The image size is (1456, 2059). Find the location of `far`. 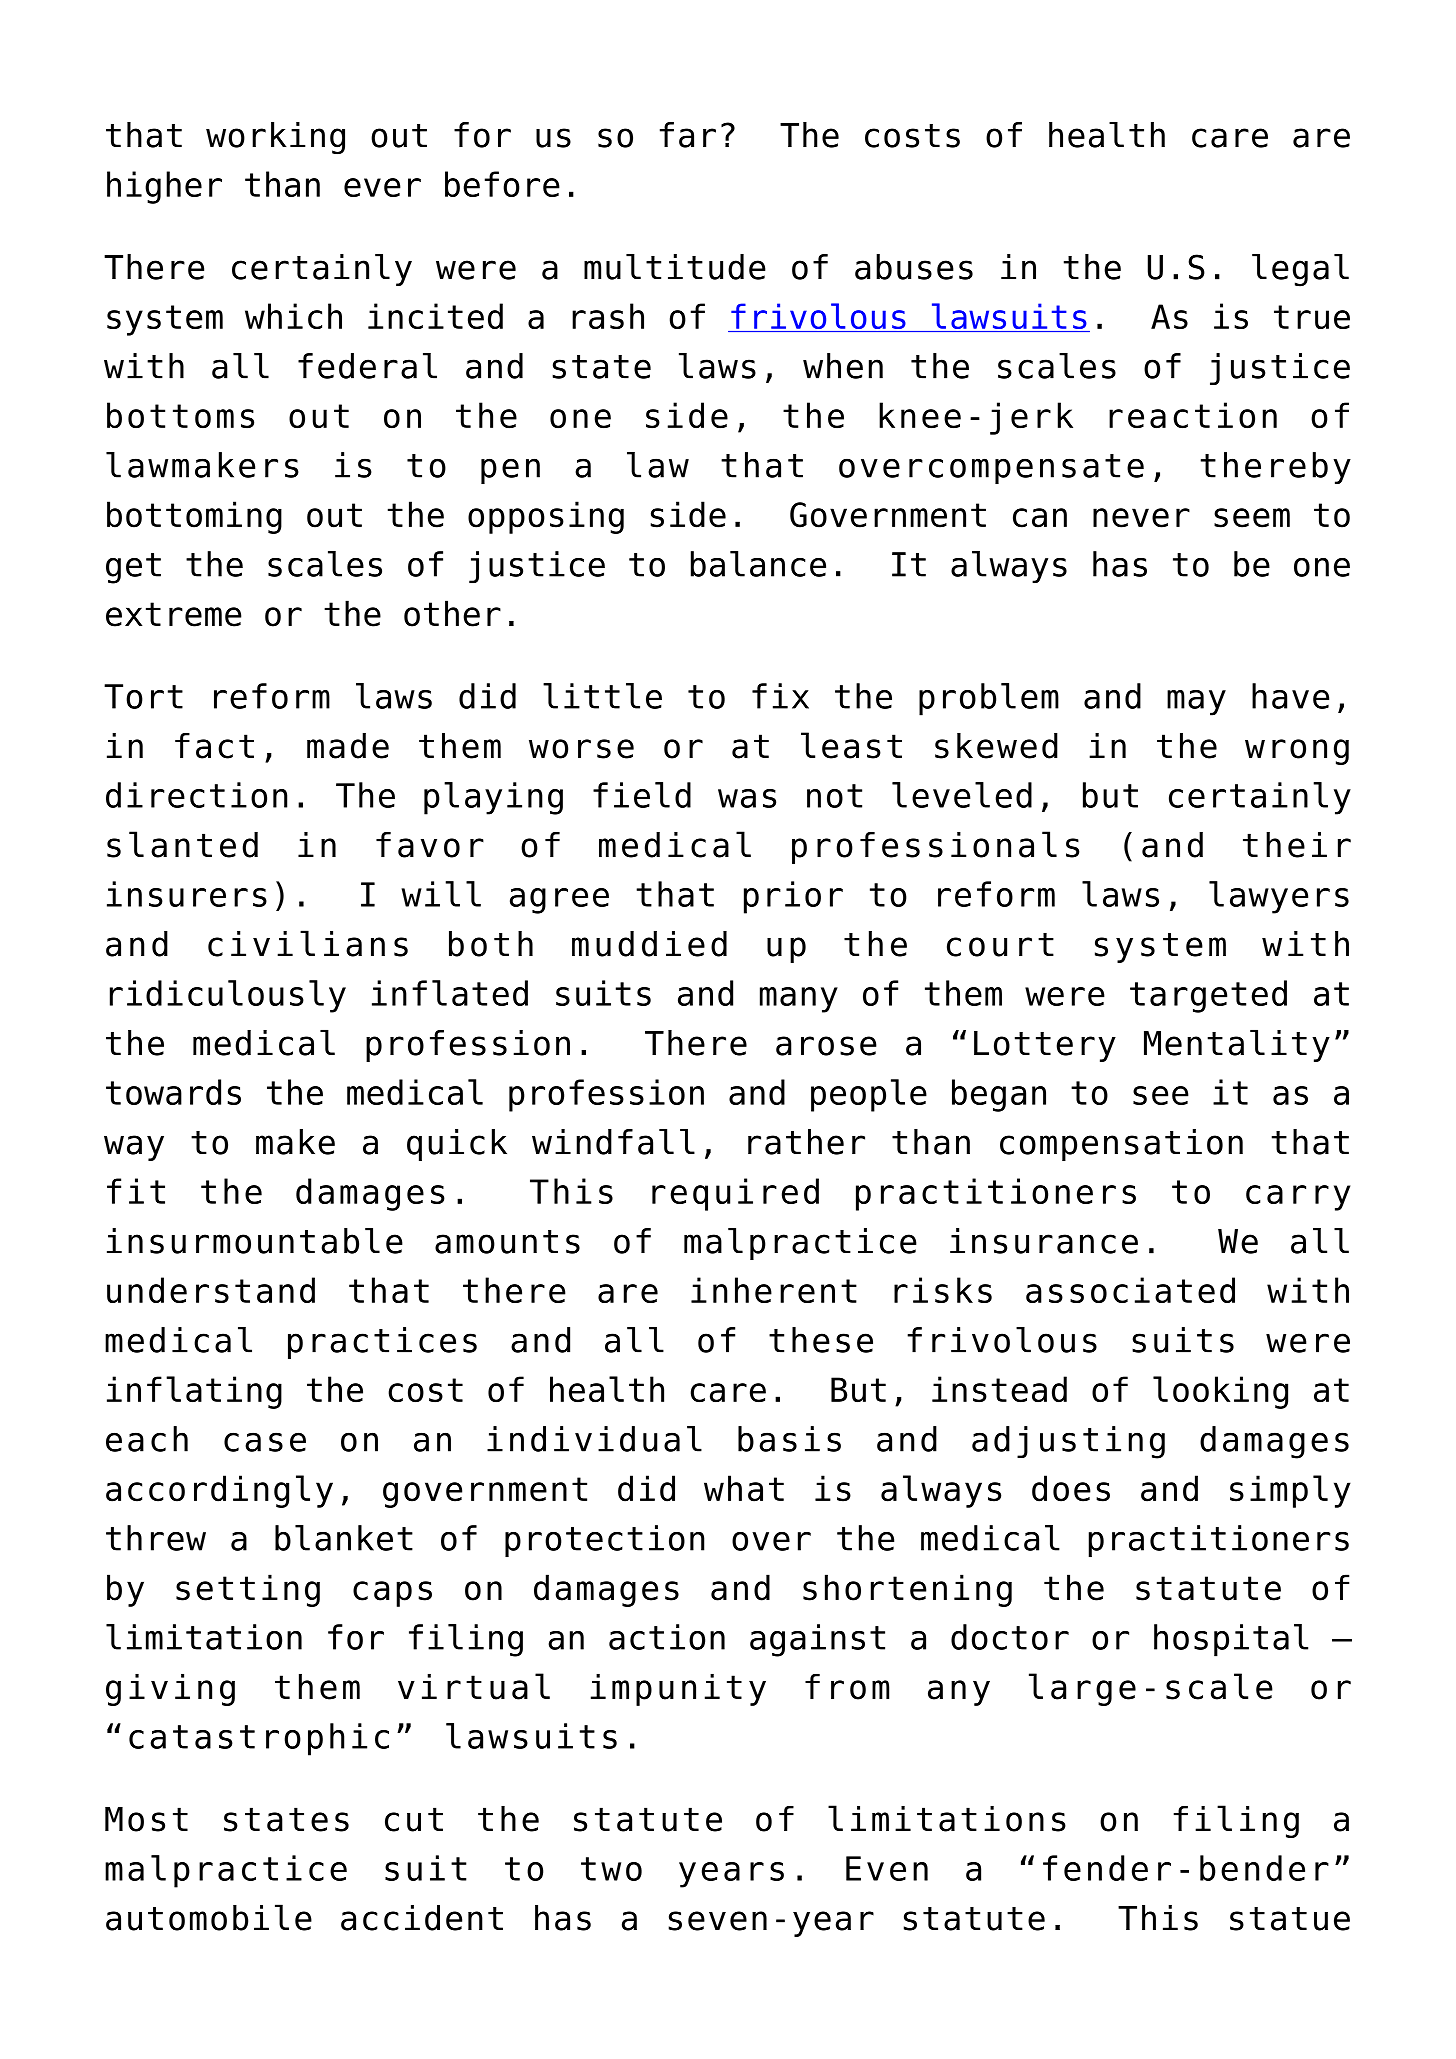

far is located at coordinates (688, 135).
